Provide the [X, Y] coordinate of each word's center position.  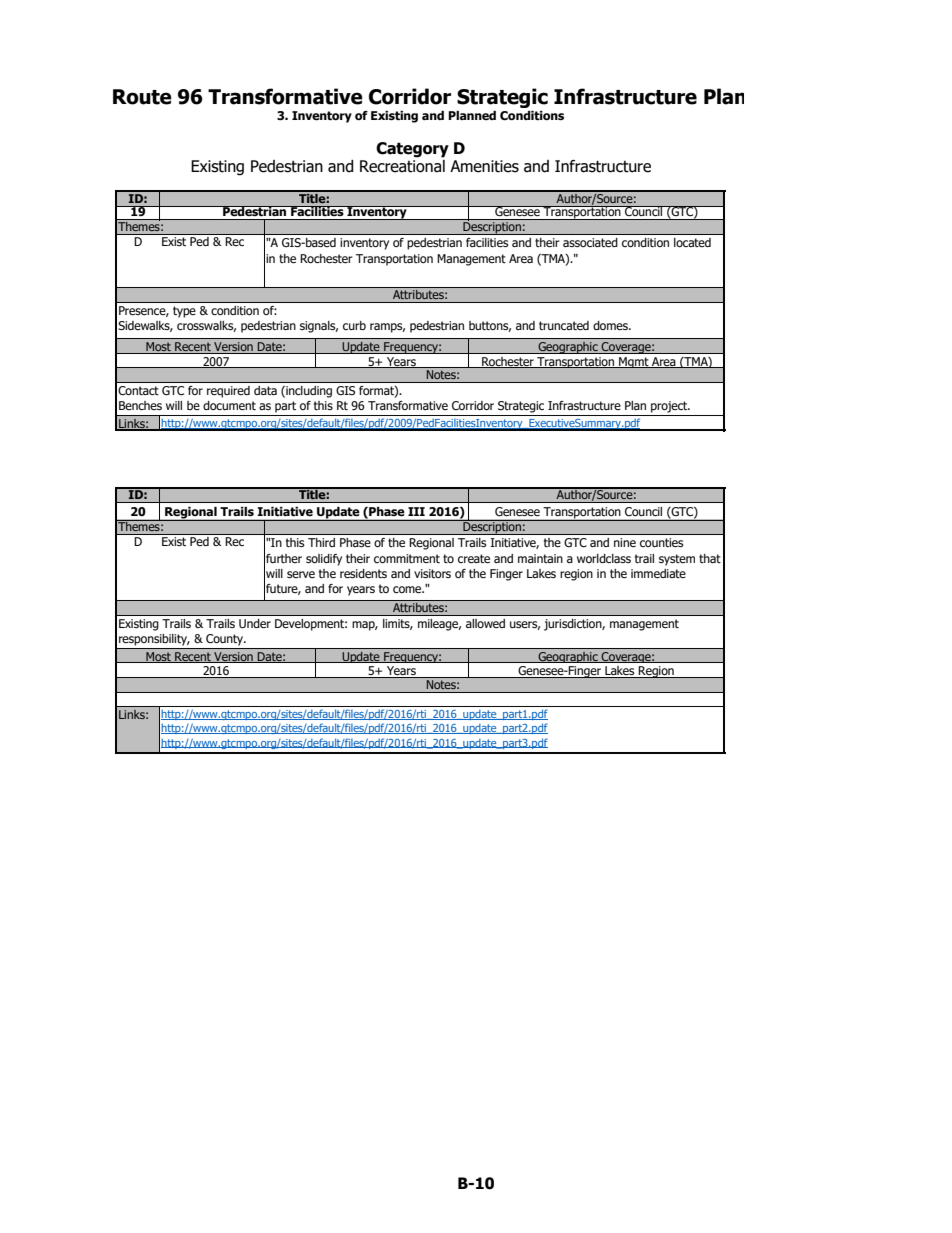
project [670, 407]
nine [625, 542]
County [226, 639]
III [416, 511]
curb [354, 325]
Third [321, 542]
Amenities [484, 166]
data [265, 390]
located [692, 242]
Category [412, 150]
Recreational [402, 166]
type [184, 312]
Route [142, 97]
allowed [485, 623]
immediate [658, 573]
